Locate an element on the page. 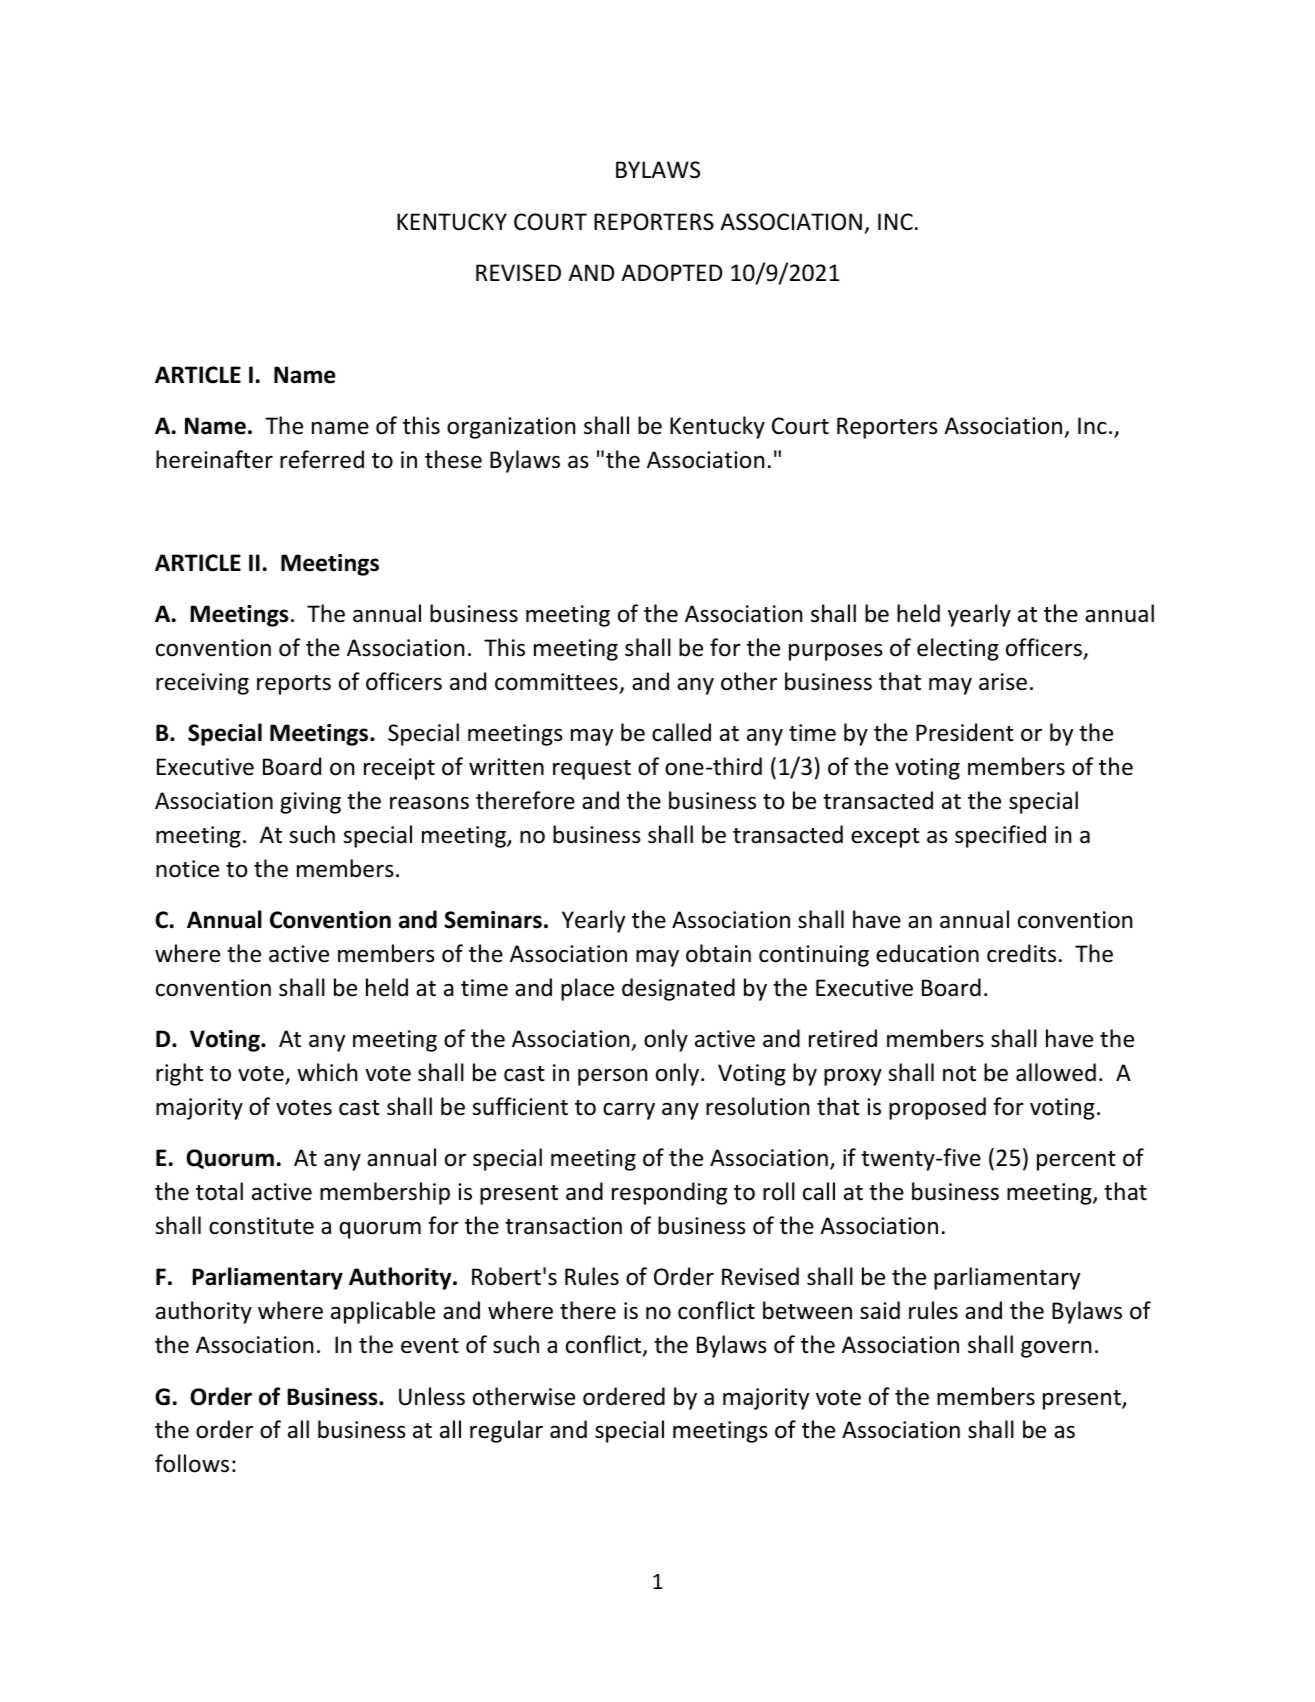 This document has width=1315, height=1702. request is located at coordinates (592, 770).
